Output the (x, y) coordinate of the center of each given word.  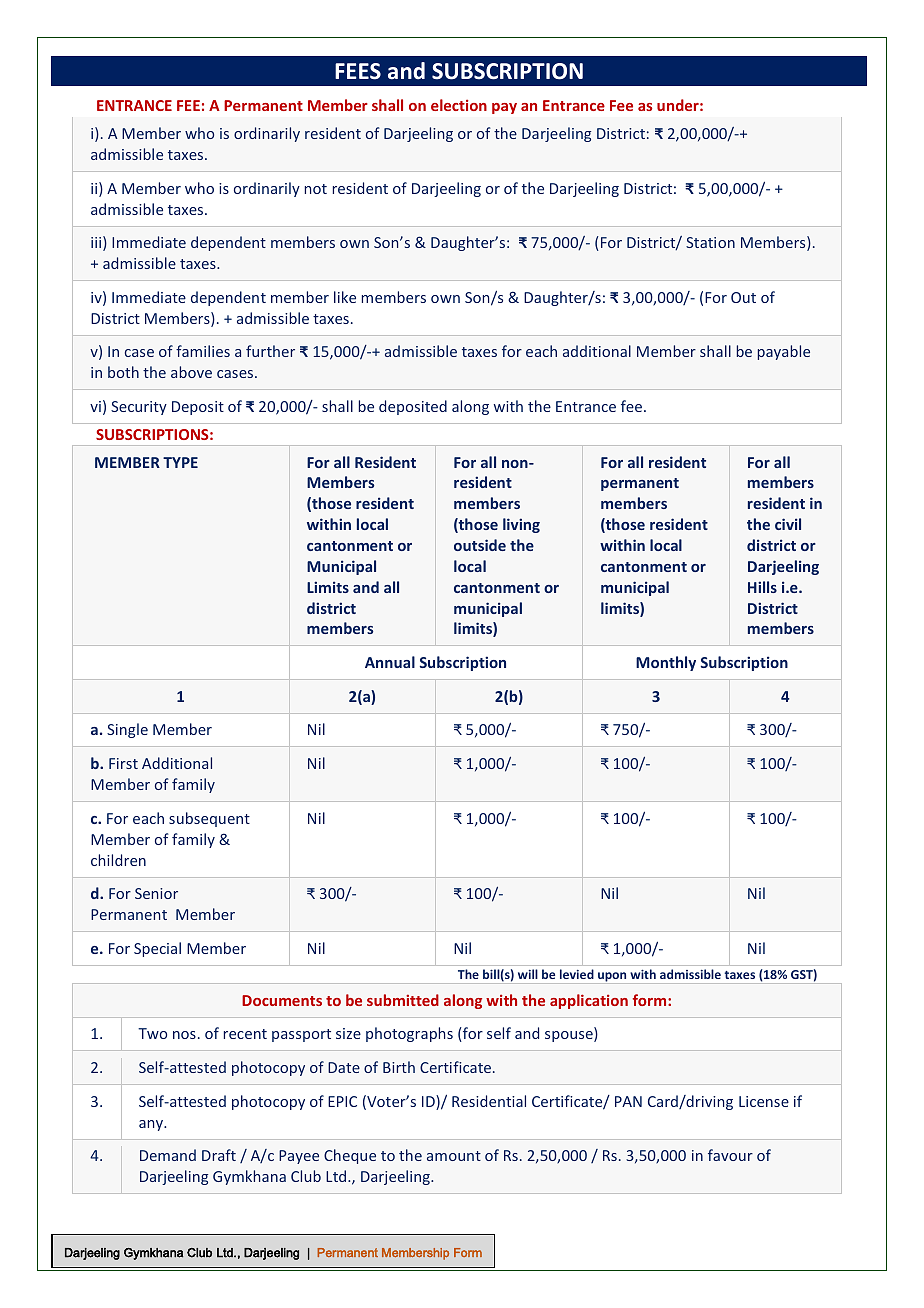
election (459, 105)
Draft (219, 1155)
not (316, 189)
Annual (390, 662)
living (521, 525)
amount (454, 1156)
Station (710, 242)
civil (788, 524)
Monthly (666, 663)
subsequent (209, 819)
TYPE (180, 462)
